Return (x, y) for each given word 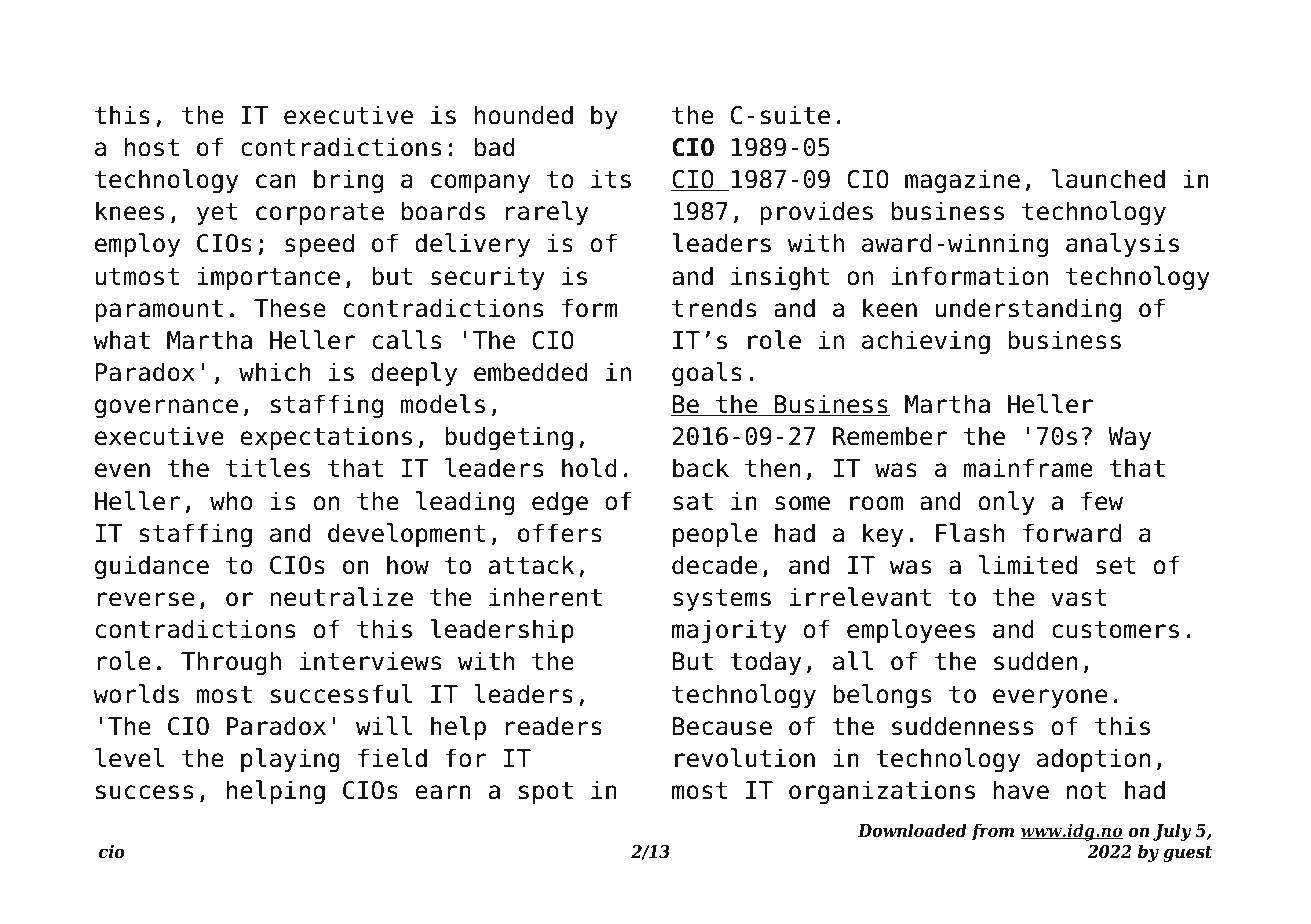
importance (268, 278)
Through (231, 663)
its (611, 179)
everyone (1050, 698)
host (152, 147)
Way (1129, 438)
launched (1108, 179)
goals (707, 374)
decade (714, 565)
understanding (1028, 310)
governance (166, 408)
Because (722, 726)
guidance (152, 567)
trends (714, 308)
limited (1028, 565)
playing (290, 760)
